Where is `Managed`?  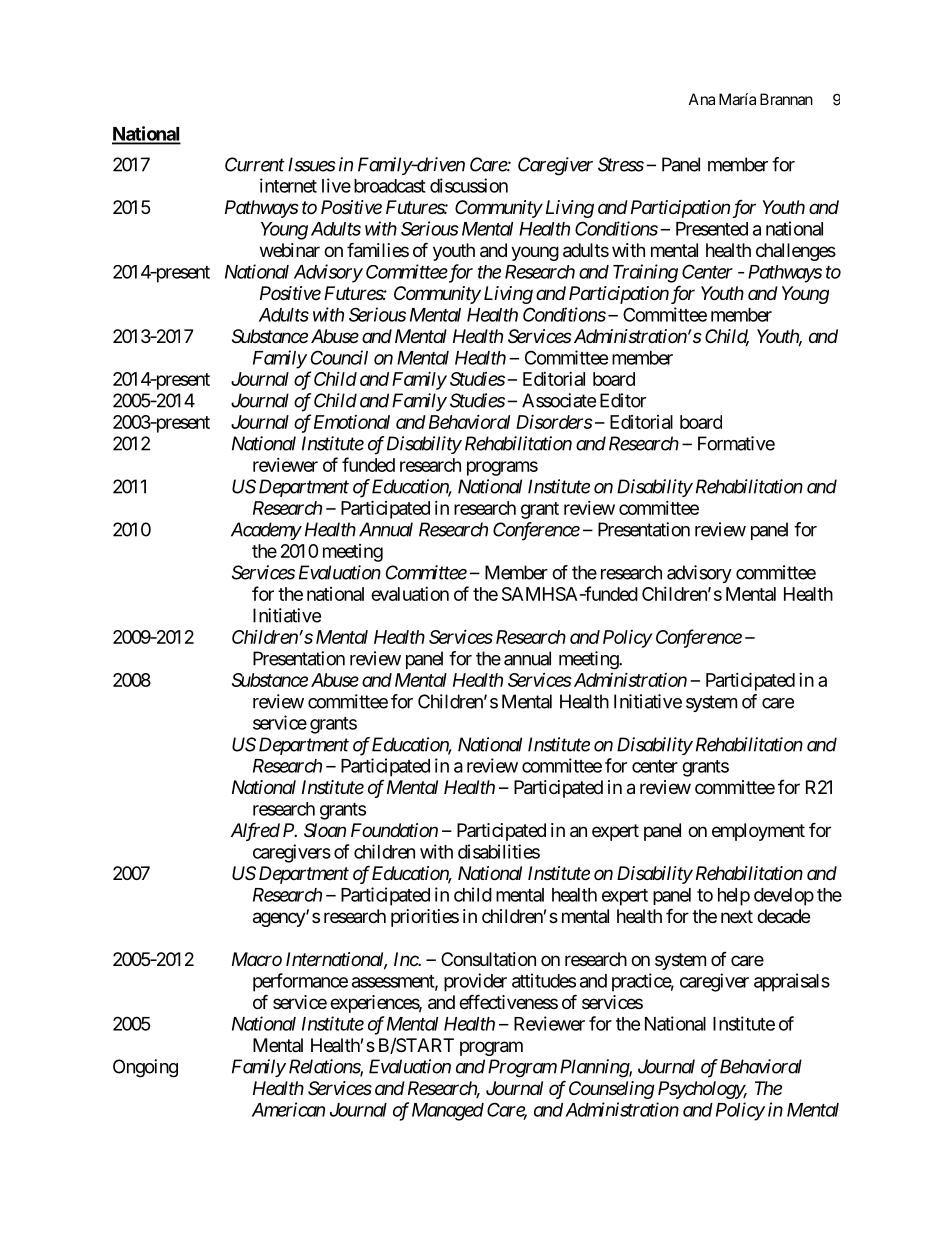 Managed is located at coordinates (448, 1112).
